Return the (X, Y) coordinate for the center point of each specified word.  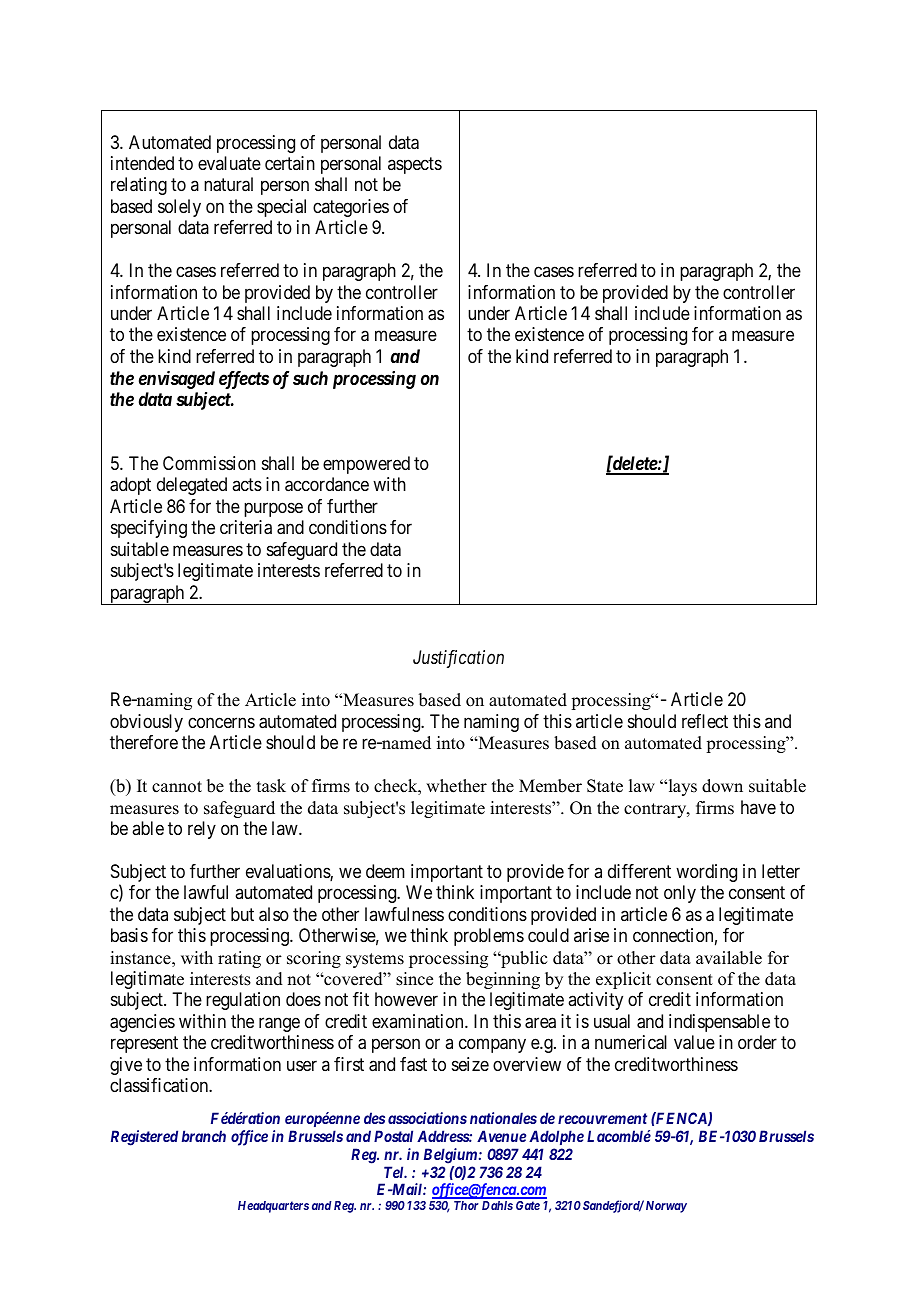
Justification (458, 659)
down (722, 786)
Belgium (450, 1156)
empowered (366, 465)
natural (228, 184)
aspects (415, 165)
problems (489, 937)
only (680, 894)
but (242, 914)
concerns (221, 722)
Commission (209, 463)
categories (351, 208)
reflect (705, 721)
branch (204, 1136)
